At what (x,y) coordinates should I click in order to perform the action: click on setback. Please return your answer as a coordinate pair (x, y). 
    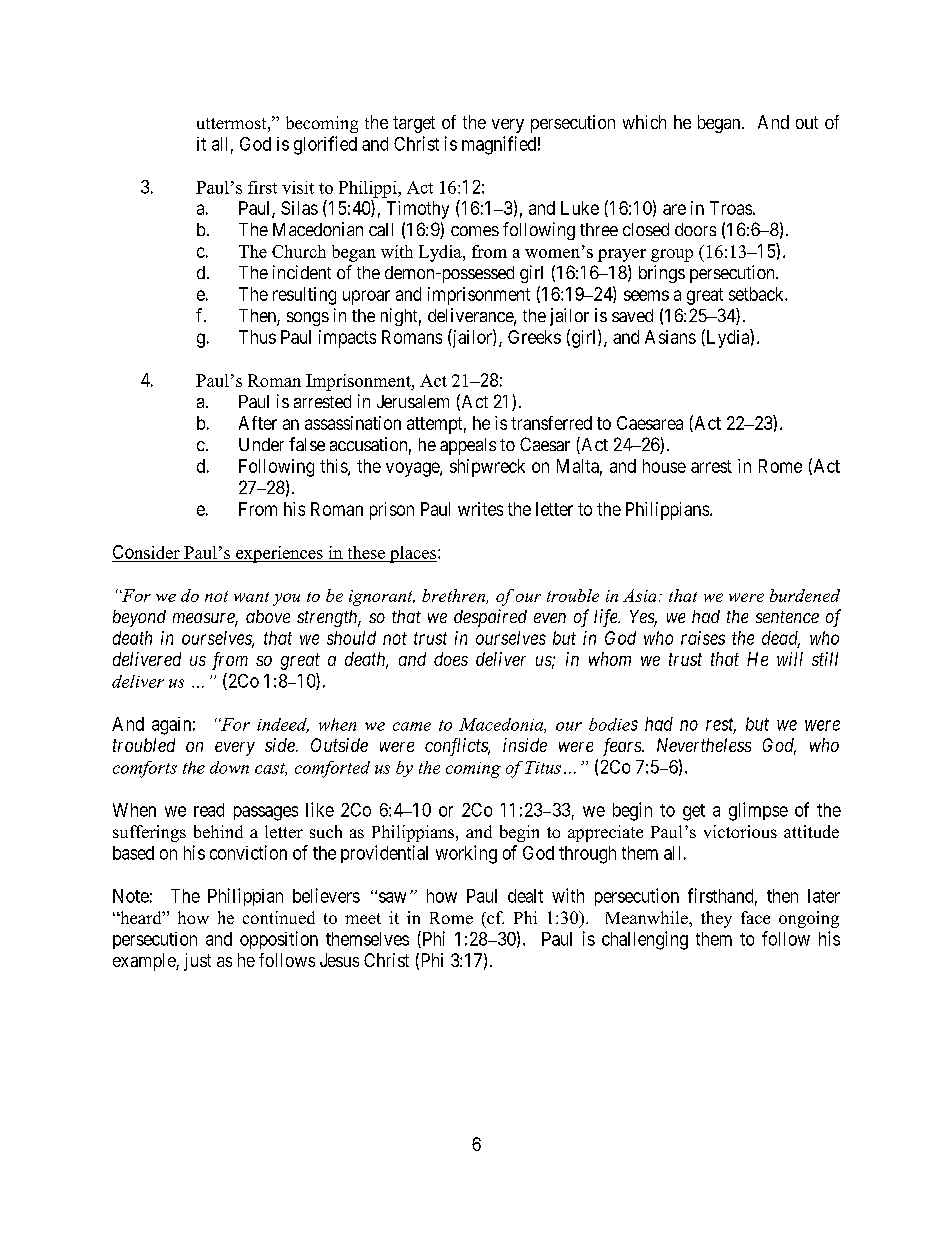
    Looking at the image, I should click on (757, 294).
